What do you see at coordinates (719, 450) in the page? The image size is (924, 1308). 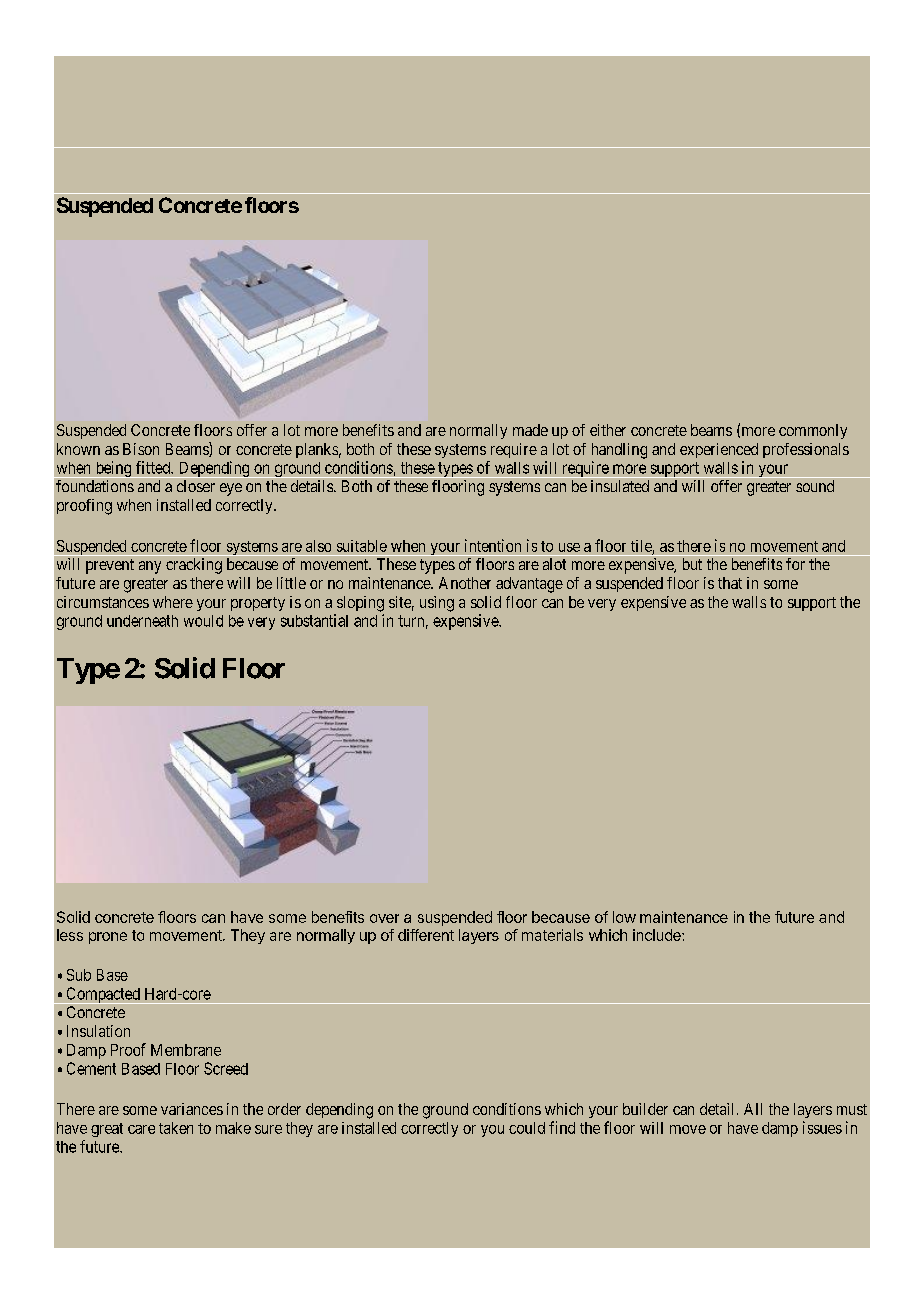 I see `experienced` at bounding box center [719, 450].
